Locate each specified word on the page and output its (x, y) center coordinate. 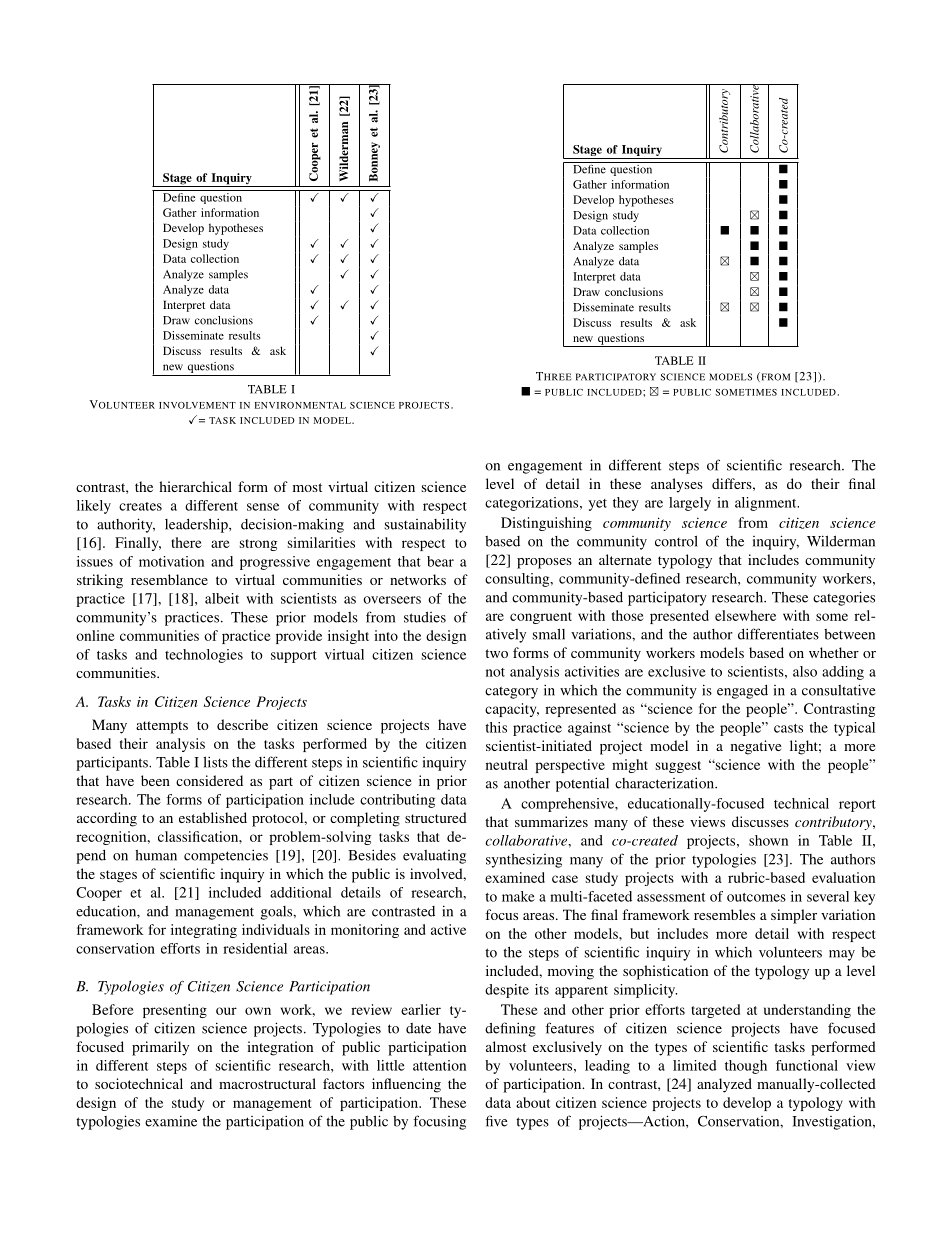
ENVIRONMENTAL (300, 405)
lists (215, 762)
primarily (160, 1048)
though (746, 1067)
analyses (677, 485)
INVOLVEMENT (197, 405)
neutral (507, 764)
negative (756, 747)
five (497, 1121)
